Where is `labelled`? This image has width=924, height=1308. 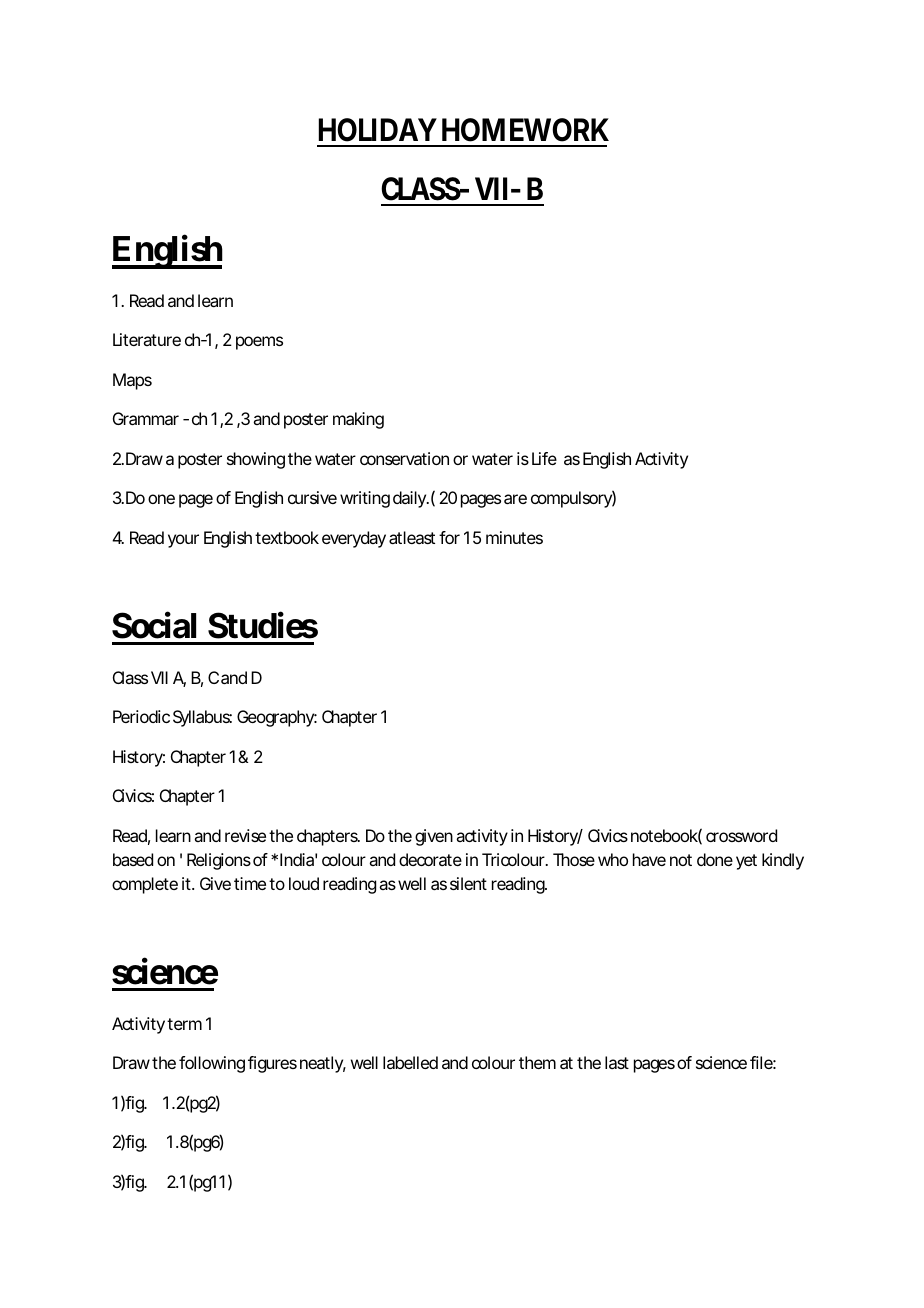 labelled is located at coordinates (410, 1062).
